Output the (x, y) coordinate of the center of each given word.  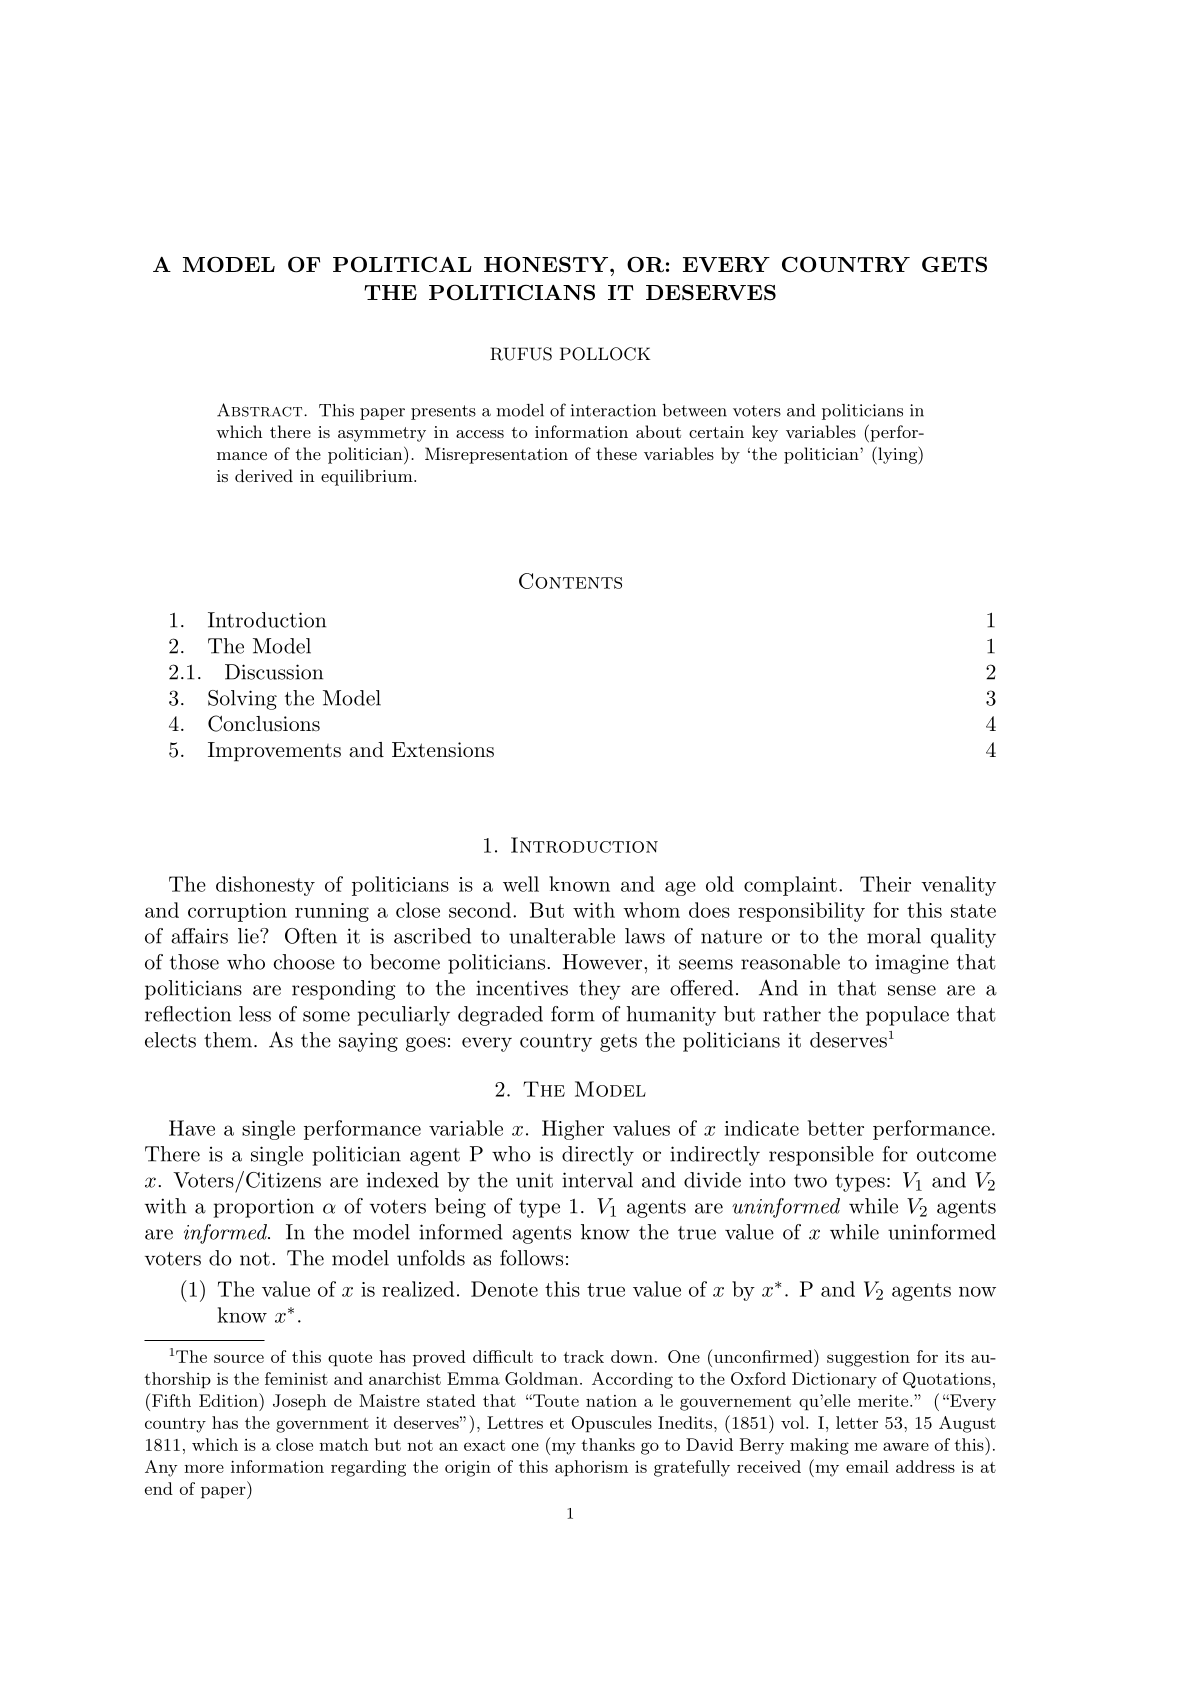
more (204, 1468)
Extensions (443, 750)
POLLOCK (605, 354)
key (765, 433)
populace (907, 1016)
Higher (573, 1130)
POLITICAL (402, 264)
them (229, 1040)
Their (885, 884)
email (867, 1466)
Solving (242, 700)
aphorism (591, 1468)
